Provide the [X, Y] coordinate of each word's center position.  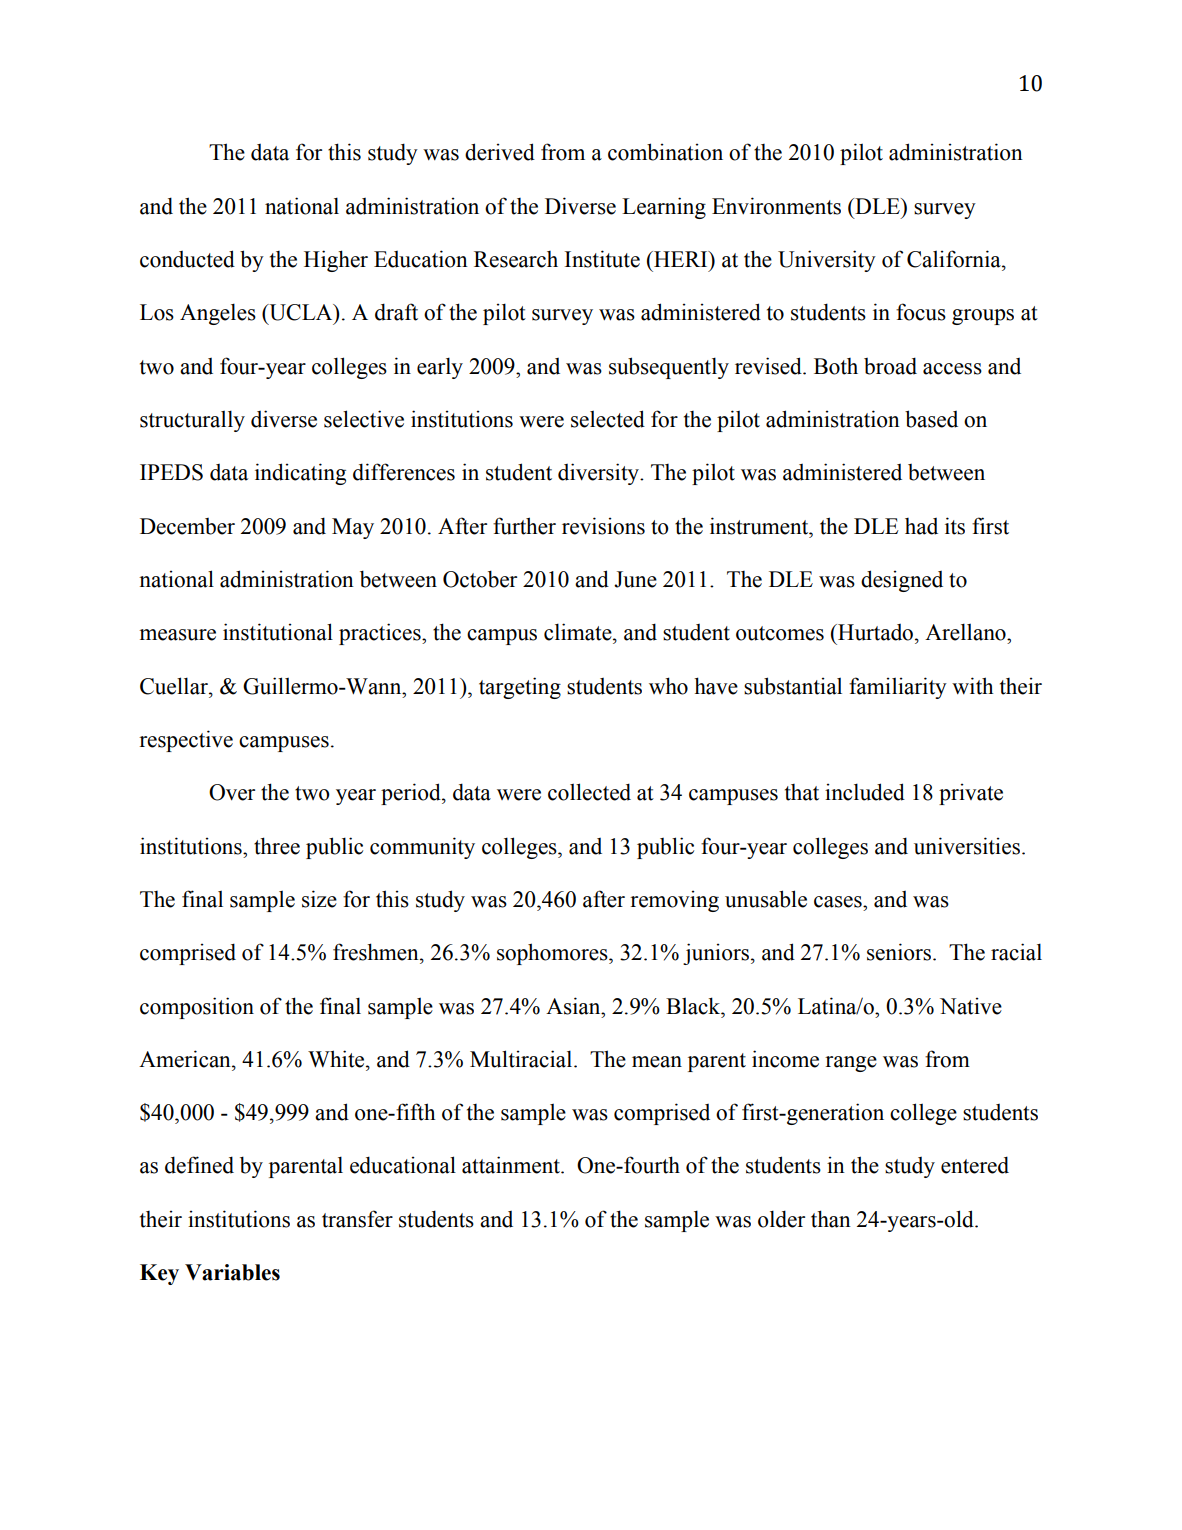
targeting [520, 688]
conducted [187, 259]
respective [186, 741]
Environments [776, 206]
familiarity [898, 688]
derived [500, 152]
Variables [232, 1272]
